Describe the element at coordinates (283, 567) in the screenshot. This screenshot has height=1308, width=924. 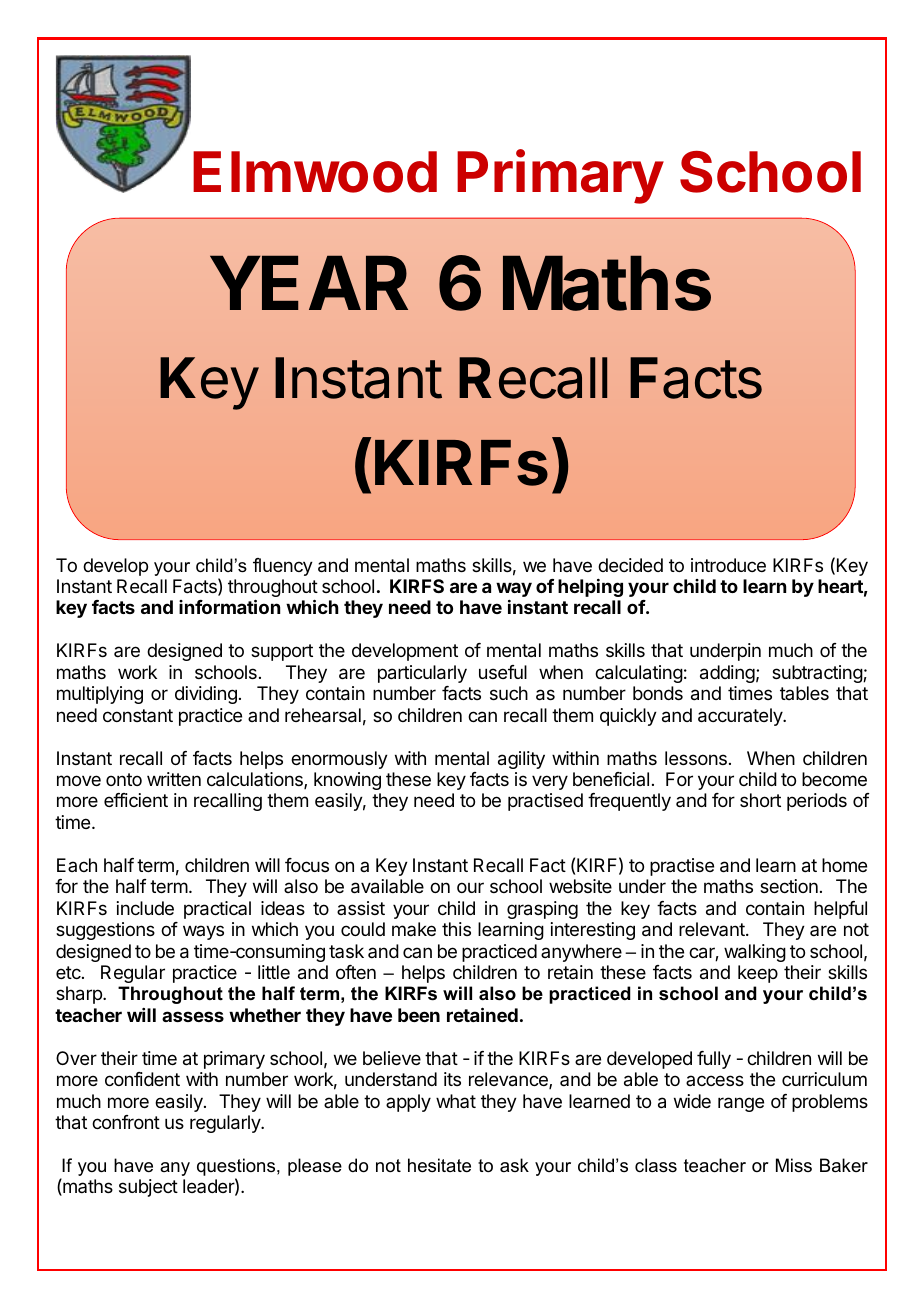
I see `fluency` at that location.
